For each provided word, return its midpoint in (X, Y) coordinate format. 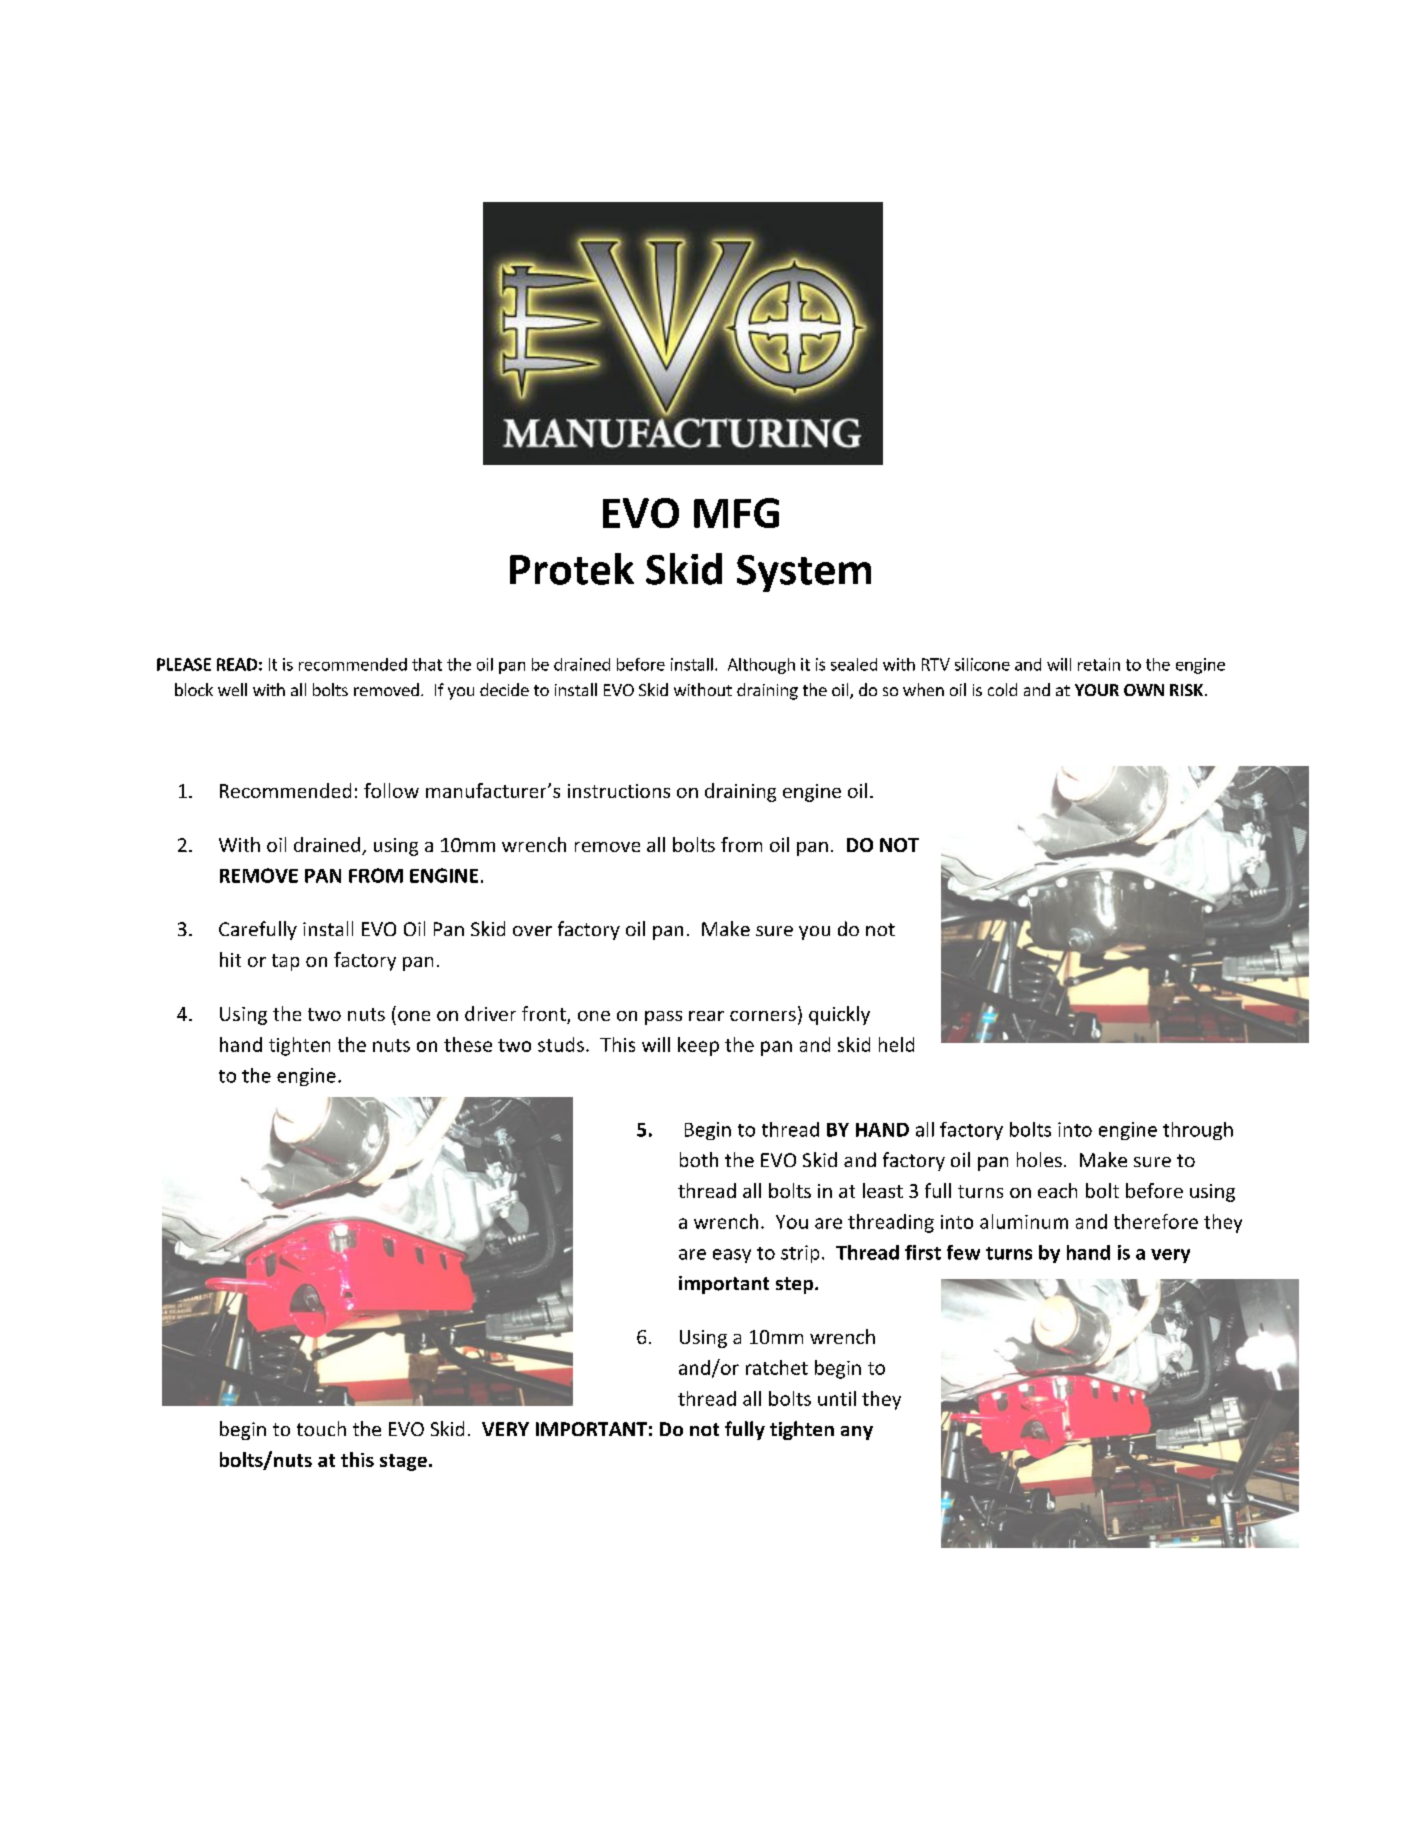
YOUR (1097, 690)
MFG (736, 513)
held (896, 1044)
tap (285, 962)
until (837, 1398)
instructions (619, 791)
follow (391, 790)
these (468, 1044)
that (427, 664)
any (857, 1433)
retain (1099, 664)
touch (321, 1428)
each (1057, 1190)
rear (706, 1016)
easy (732, 1256)
